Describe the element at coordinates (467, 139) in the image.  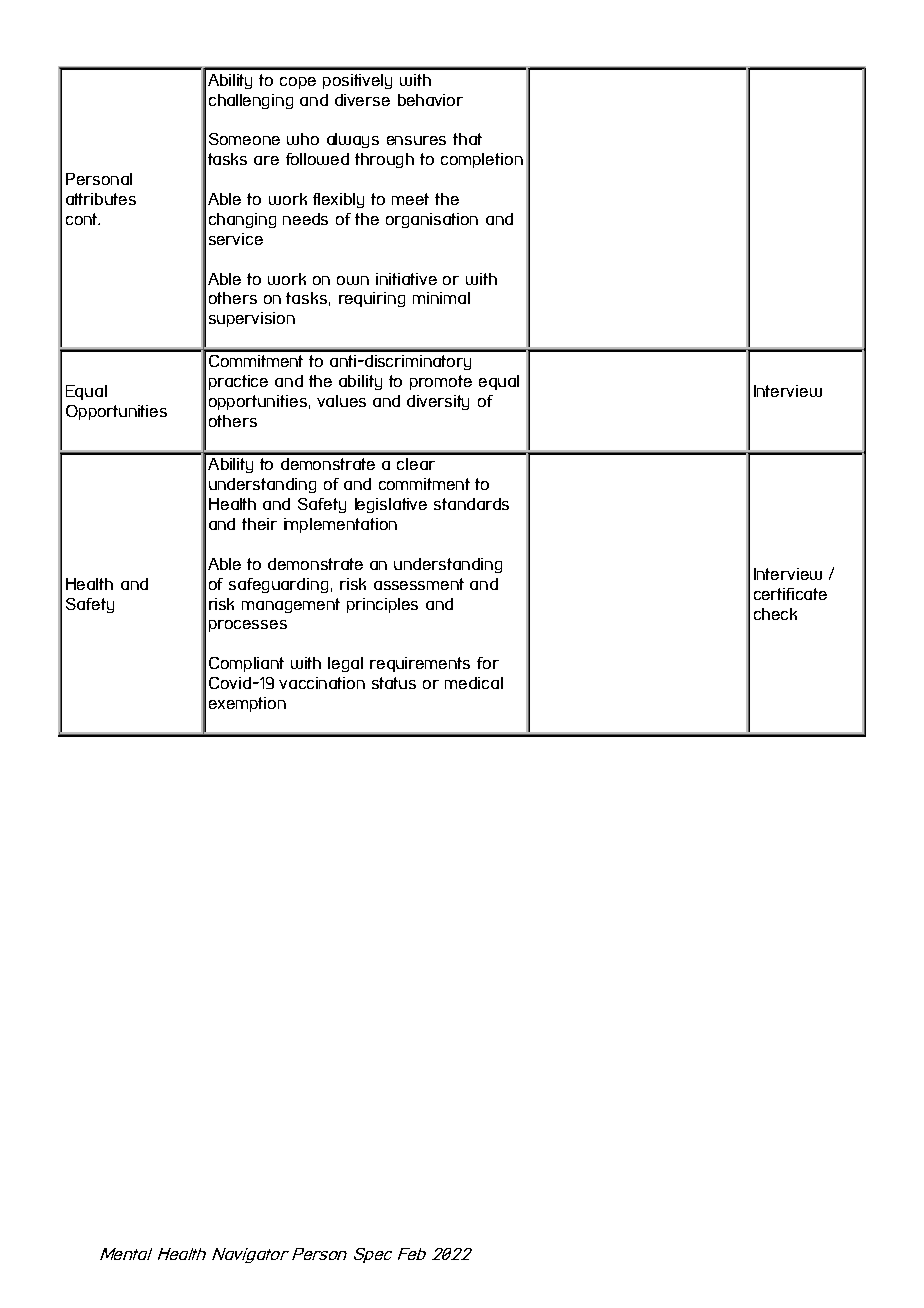
I see `that` at that location.
